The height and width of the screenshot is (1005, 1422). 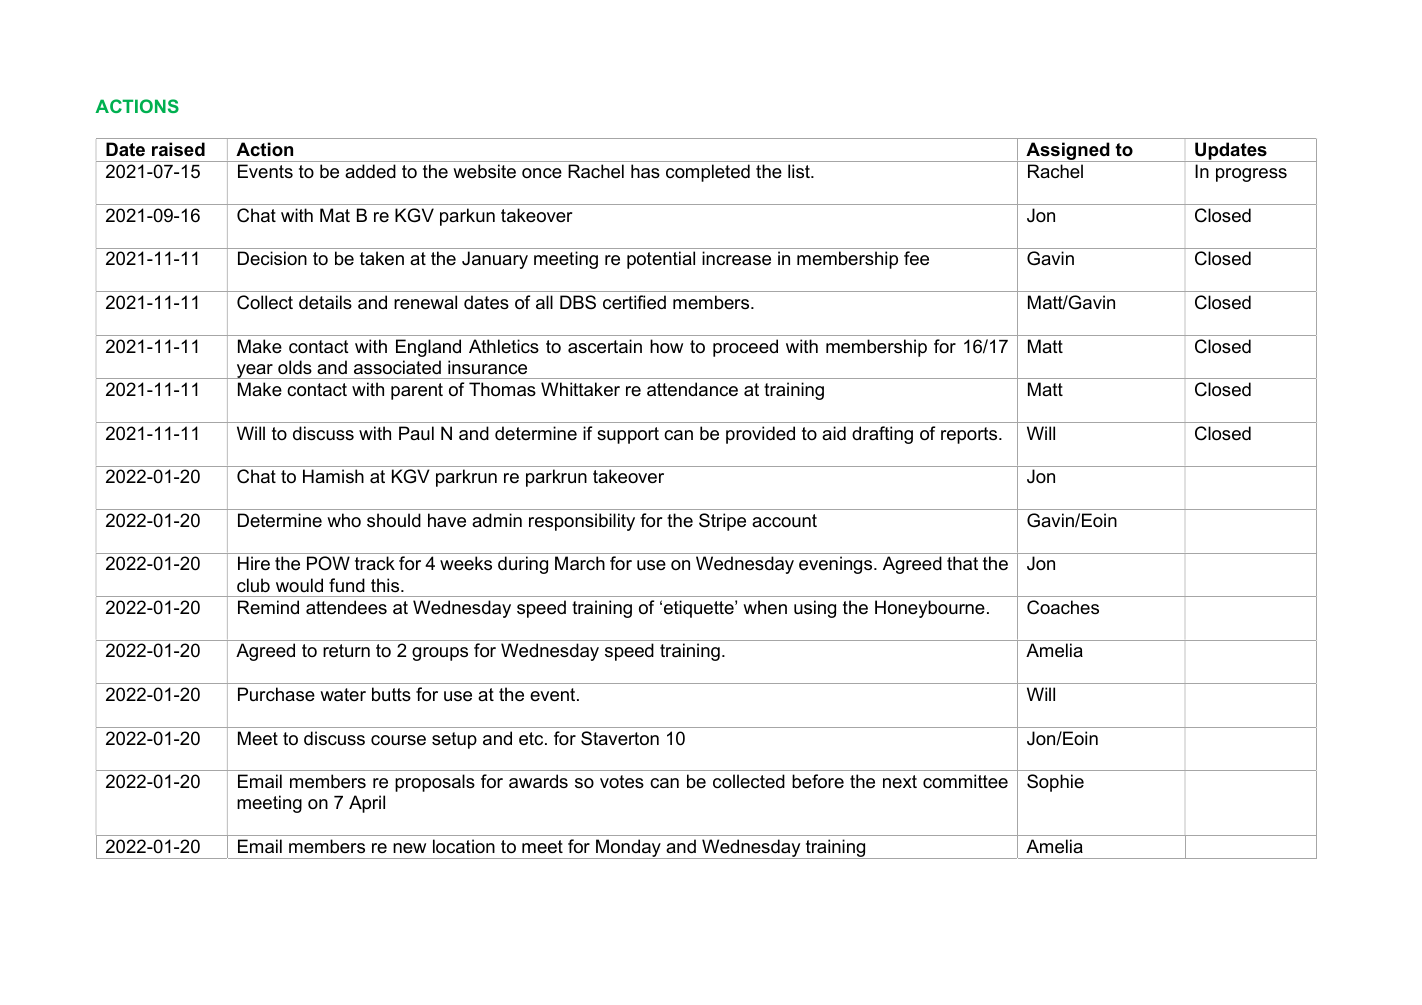 I want to click on proceed, so click(x=745, y=348).
